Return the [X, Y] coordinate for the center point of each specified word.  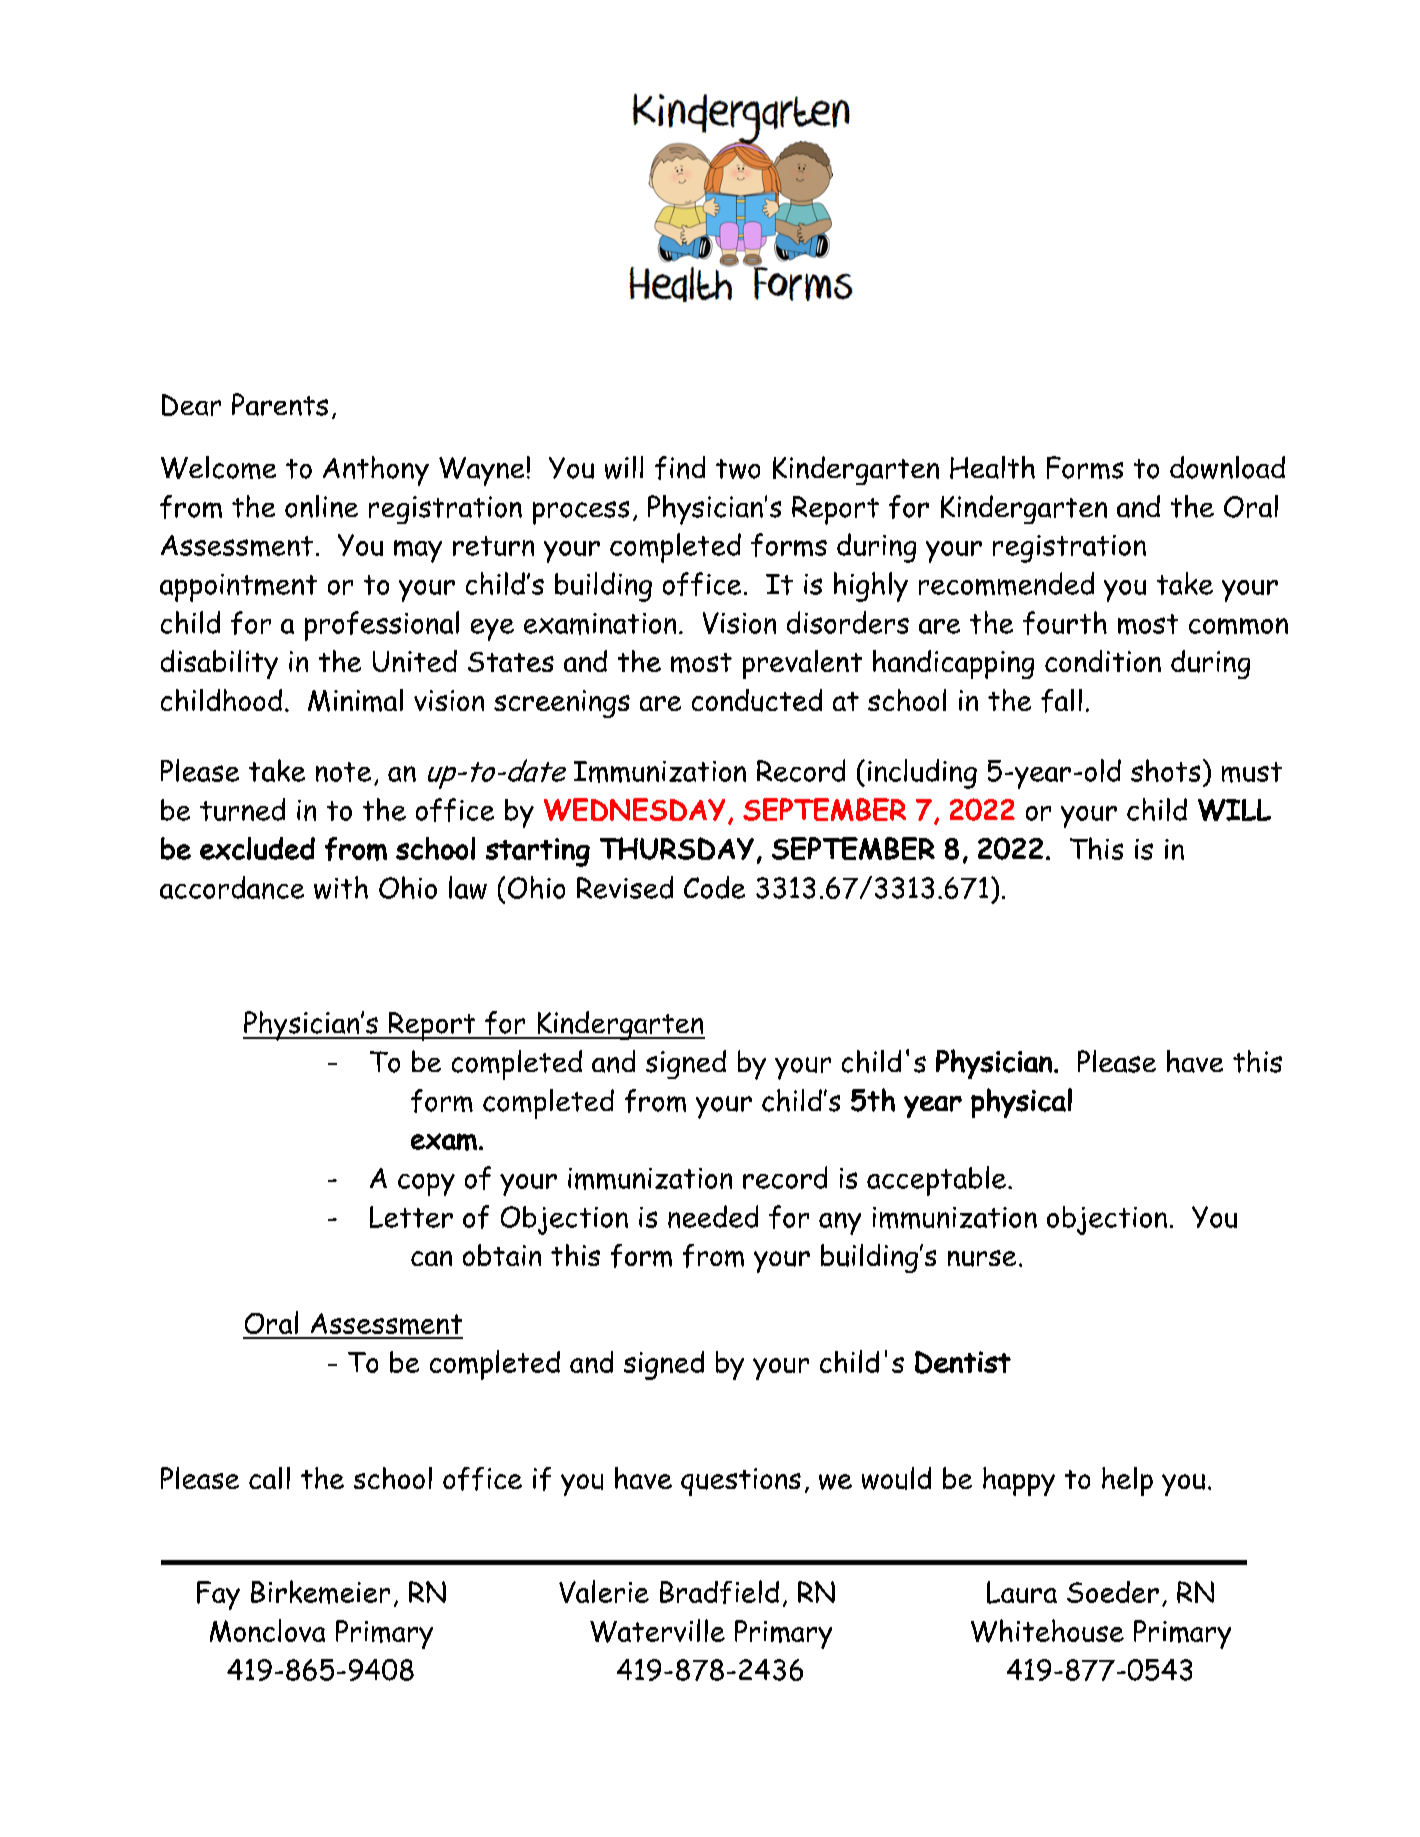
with [341, 887]
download [1227, 467]
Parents [280, 404]
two [738, 469]
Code [714, 887]
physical [1021, 1103]
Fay [218, 1595]
